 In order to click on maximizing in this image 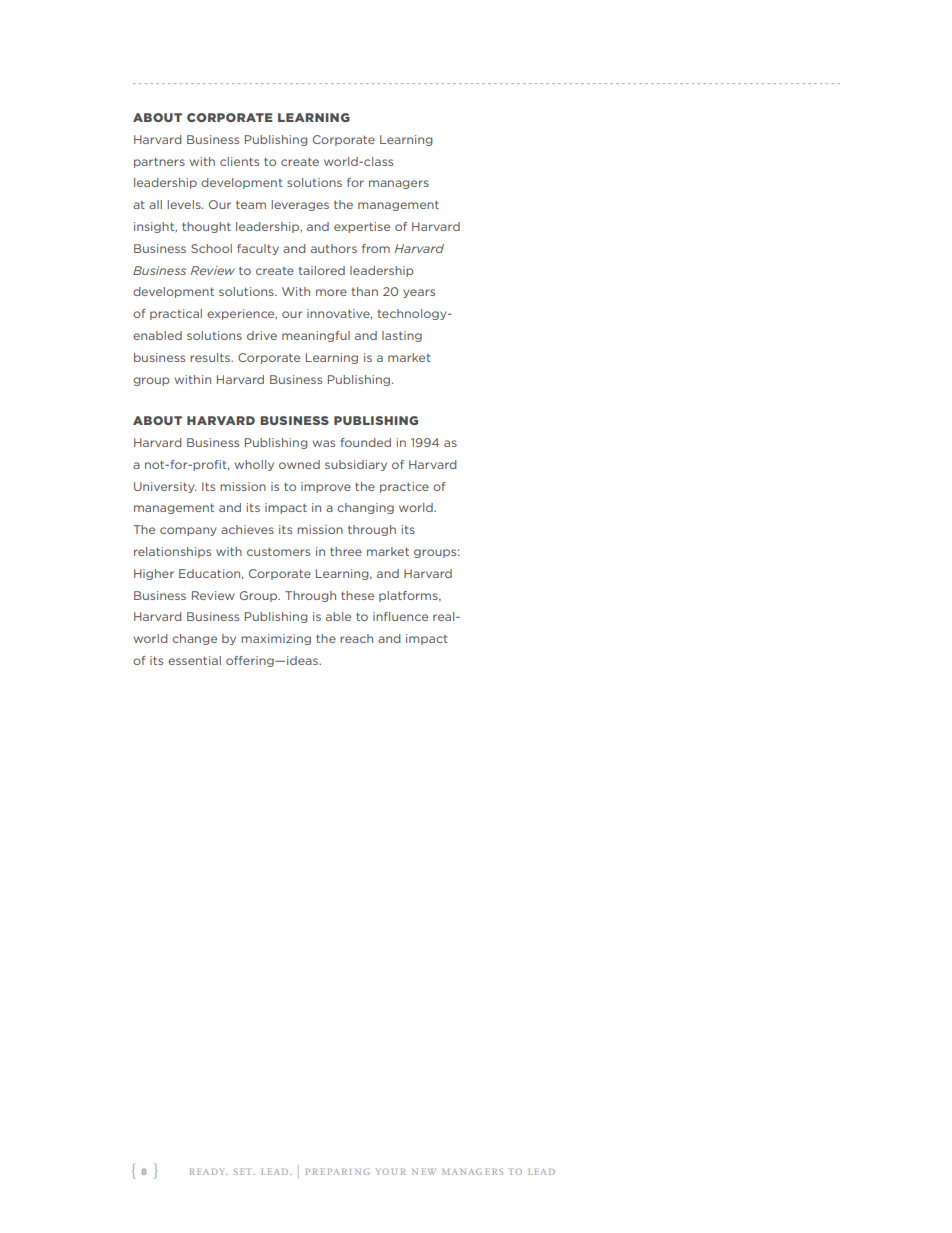, I will do `click(276, 639)`.
